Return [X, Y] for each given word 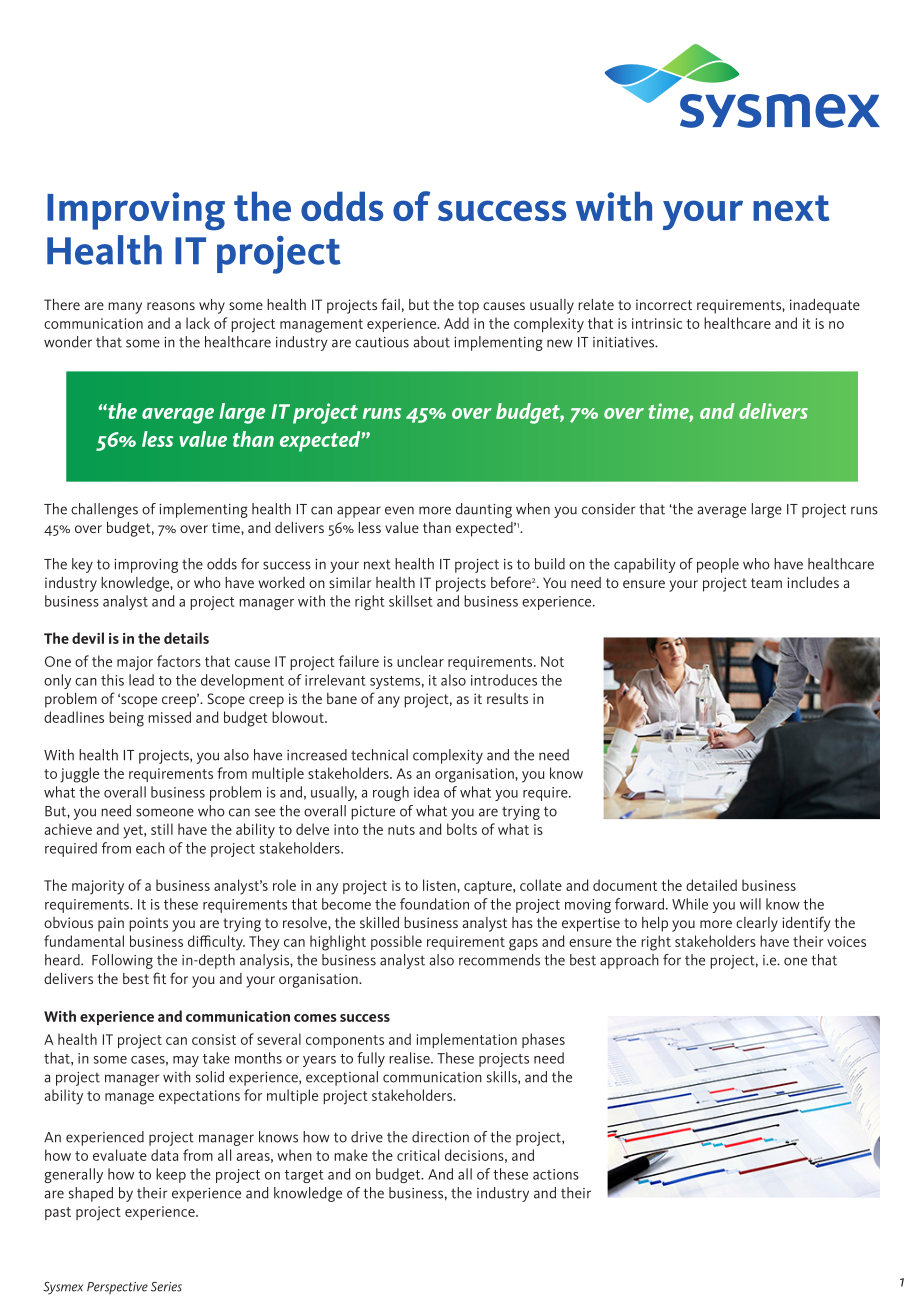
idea [426, 792]
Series [166, 1287]
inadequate [825, 306]
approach [629, 961]
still [162, 829]
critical [418, 1155]
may [186, 1061]
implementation [467, 1040]
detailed [711, 885]
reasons [171, 306]
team [766, 583]
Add [456, 323]
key [82, 565]
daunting [484, 510]
